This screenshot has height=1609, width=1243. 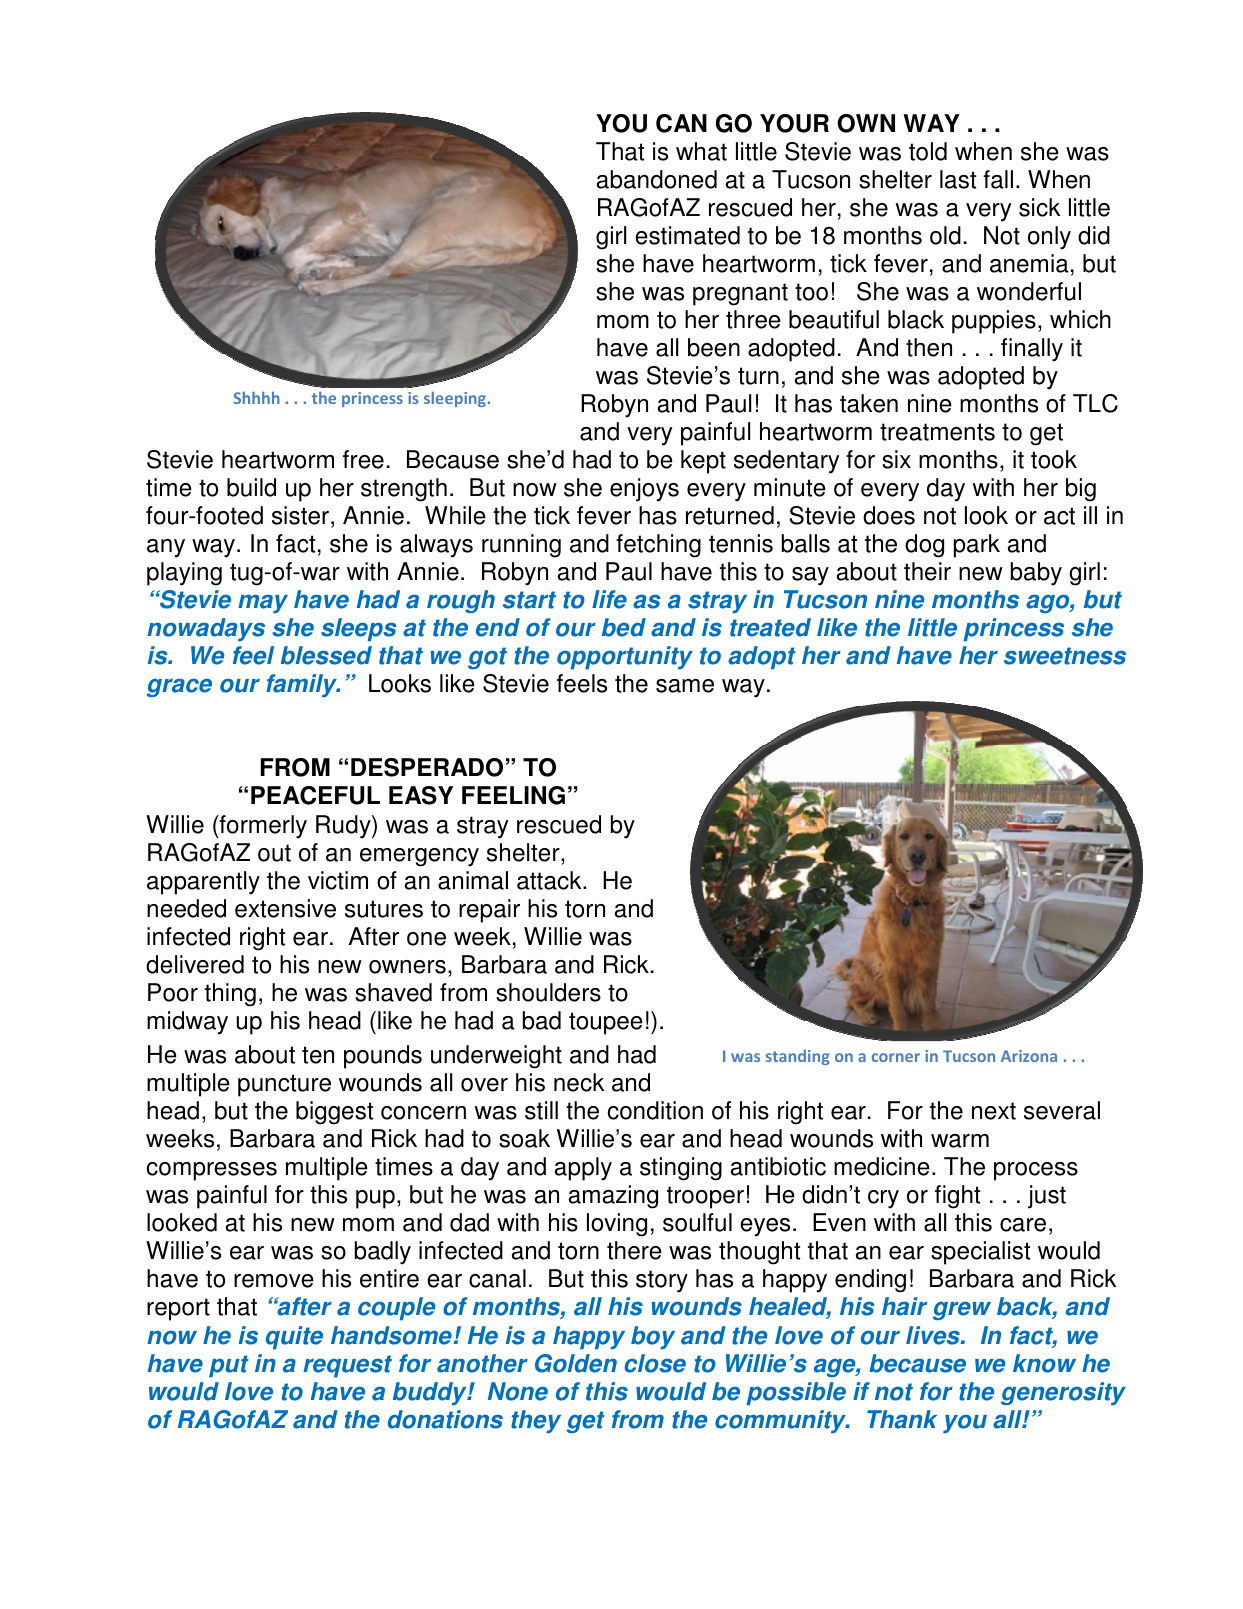 What do you see at coordinates (994, 1111) in the screenshot?
I see `next` at bounding box center [994, 1111].
